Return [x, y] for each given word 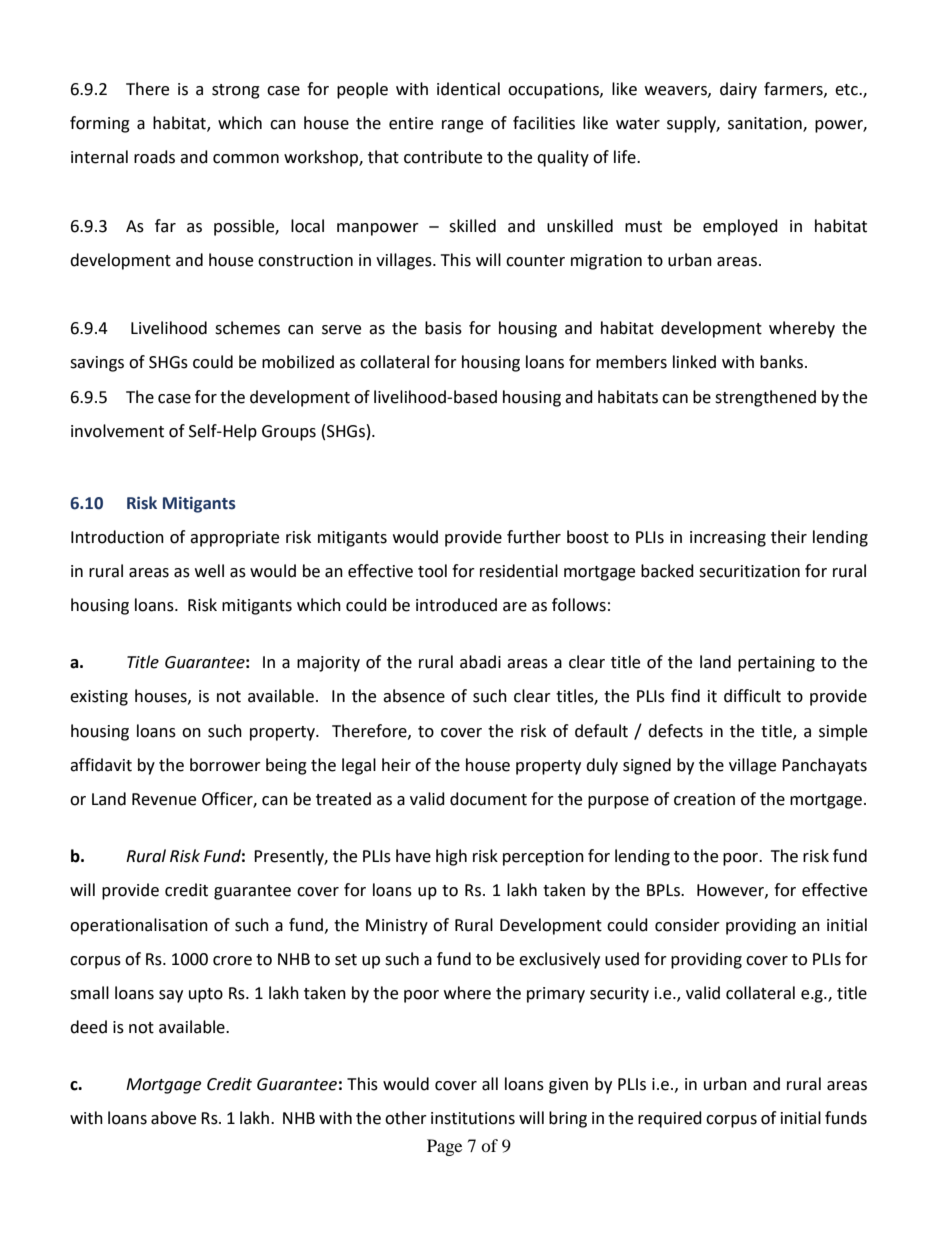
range [462, 126]
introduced [456, 605]
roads [154, 157]
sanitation [766, 124]
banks [783, 362]
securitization [749, 571]
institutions [473, 1118]
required [670, 1119]
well [209, 571]
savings [97, 364]
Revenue [164, 799]
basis [443, 328]
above [173, 1118]
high [451, 857]
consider [687, 925]
